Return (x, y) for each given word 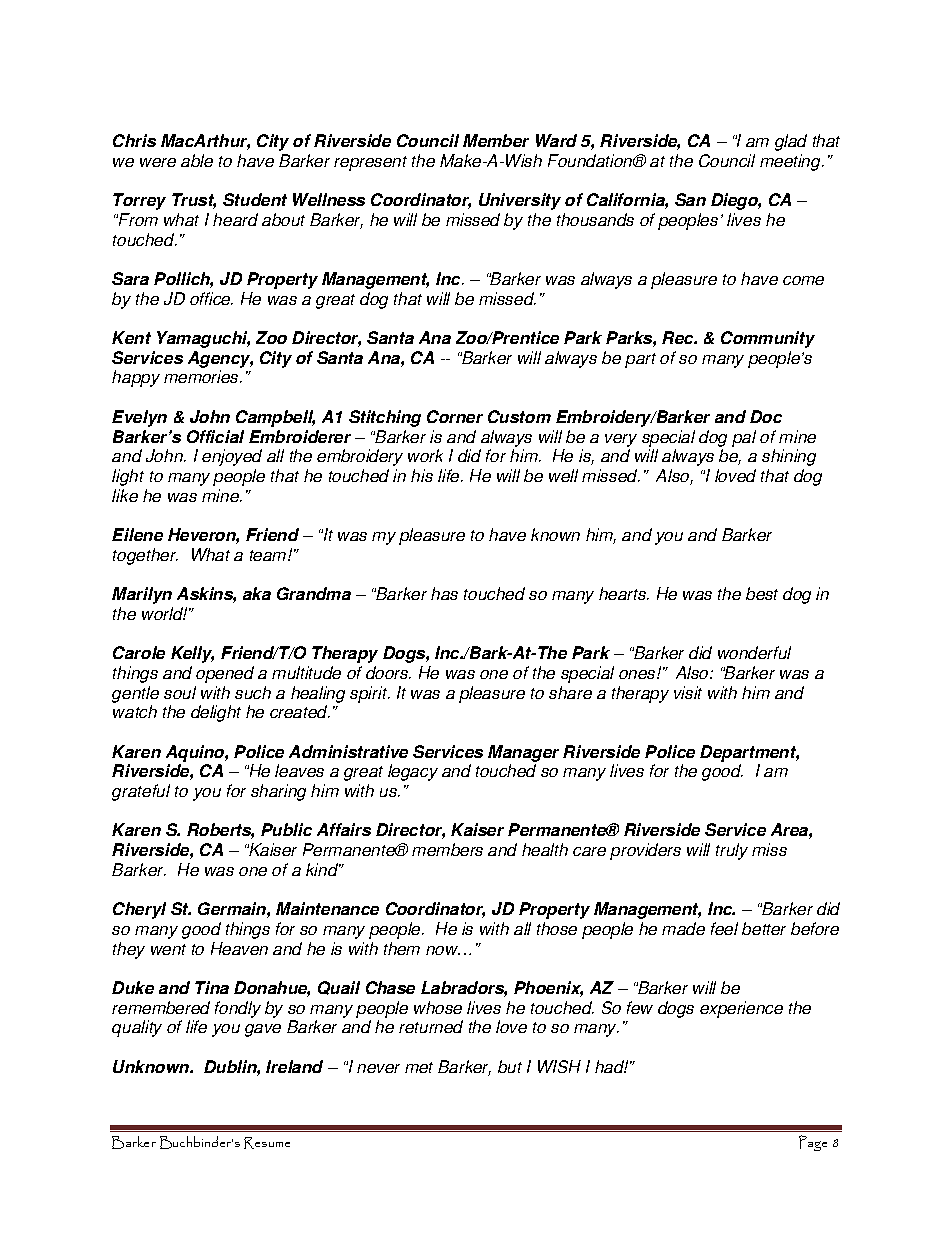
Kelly (192, 654)
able (197, 160)
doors (388, 672)
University (520, 201)
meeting (791, 162)
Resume (267, 1143)
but (510, 1066)
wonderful (754, 652)
